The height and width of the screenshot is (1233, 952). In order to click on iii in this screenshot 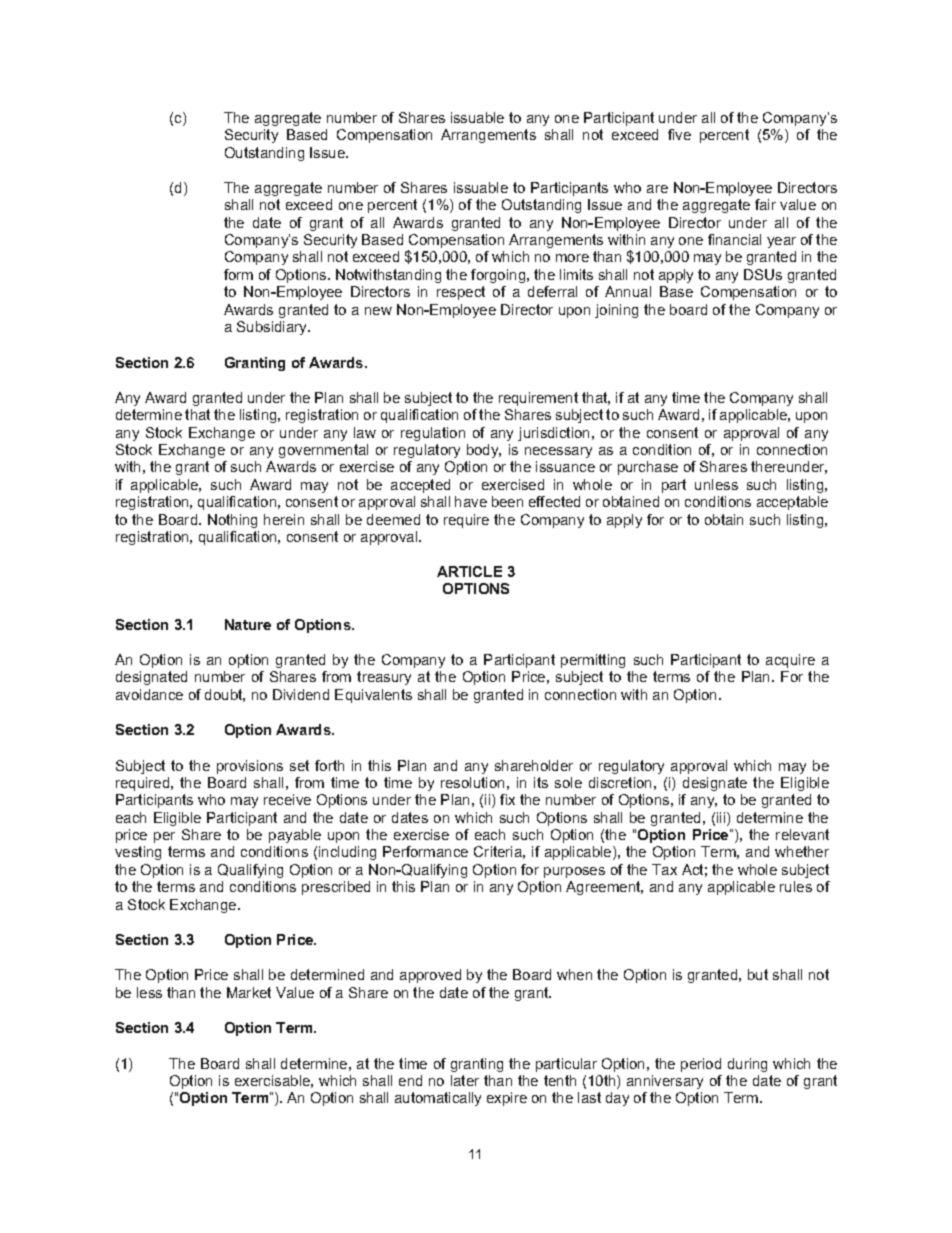, I will do `click(722, 819)`.
